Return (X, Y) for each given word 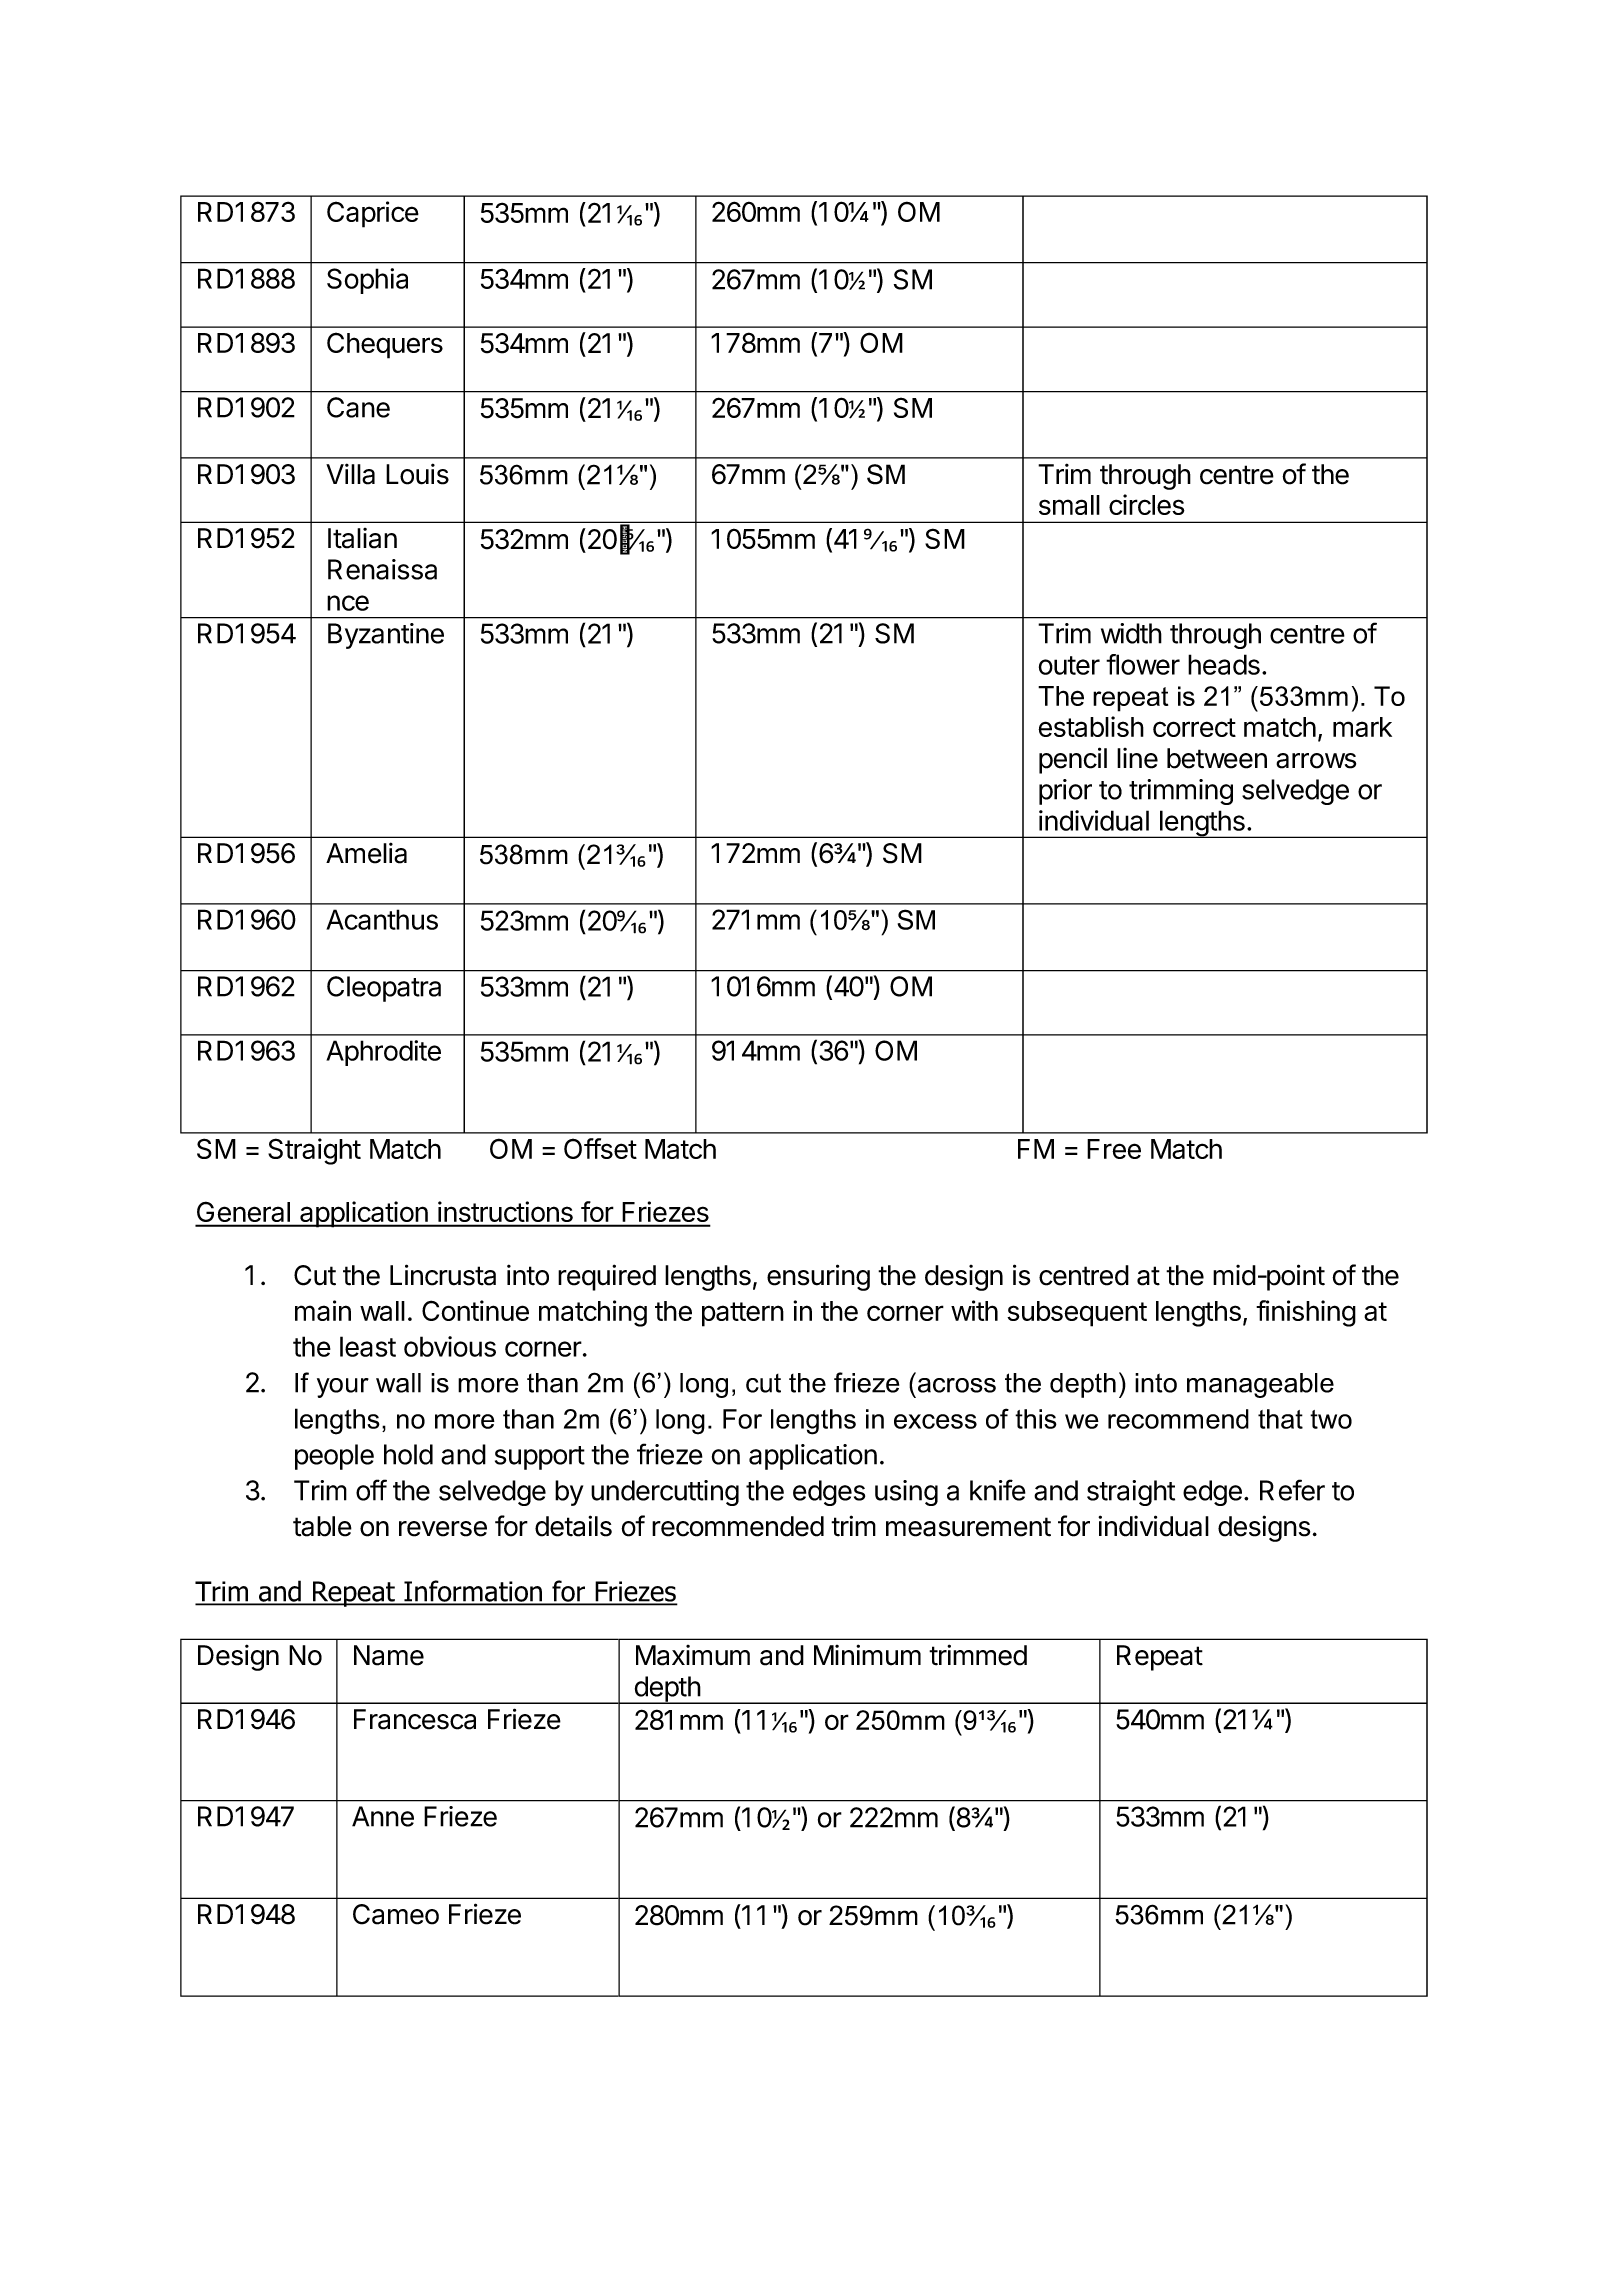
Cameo (396, 1914)
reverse (443, 1529)
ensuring (818, 1277)
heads (1224, 664)
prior (1065, 792)
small (1069, 505)
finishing (1306, 1313)
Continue (475, 1310)
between (1217, 758)
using (906, 1493)
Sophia (367, 281)
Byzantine (386, 636)
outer (1069, 665)
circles (1147, 504)
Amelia (366, 853)
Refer (1292, 1490)
